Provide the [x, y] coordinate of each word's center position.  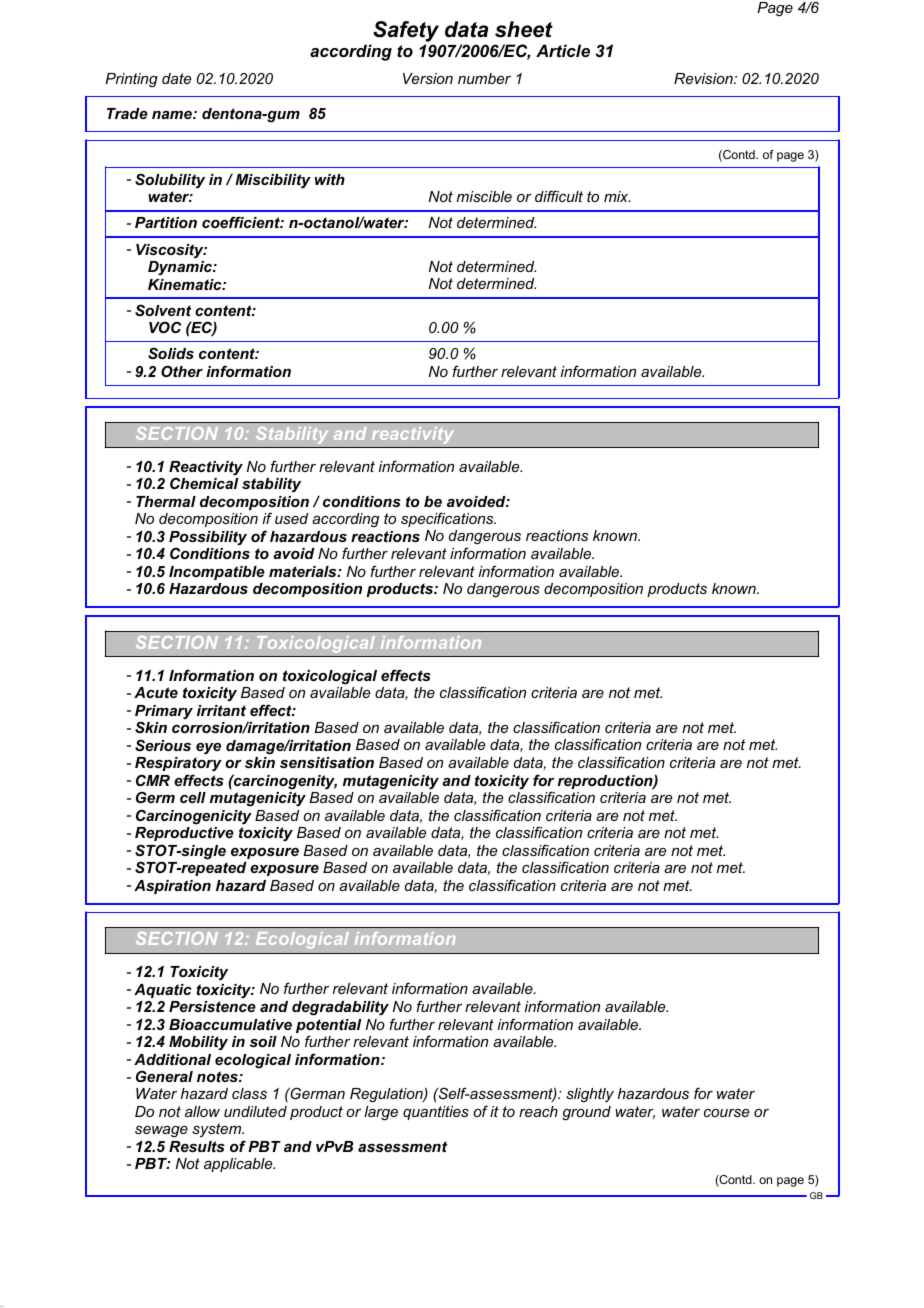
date [176, 78]
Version [428, 78]
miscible [484, 196]
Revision [704, 78]
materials [304, 571]
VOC [165, 327]
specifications [448, 519]
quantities [436, 1113]
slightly [590, 1095]
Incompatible [217, 573]
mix [617, 196]
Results [197, 1146]
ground [586, 1113]
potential [329, 1027]
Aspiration [172, 887]
